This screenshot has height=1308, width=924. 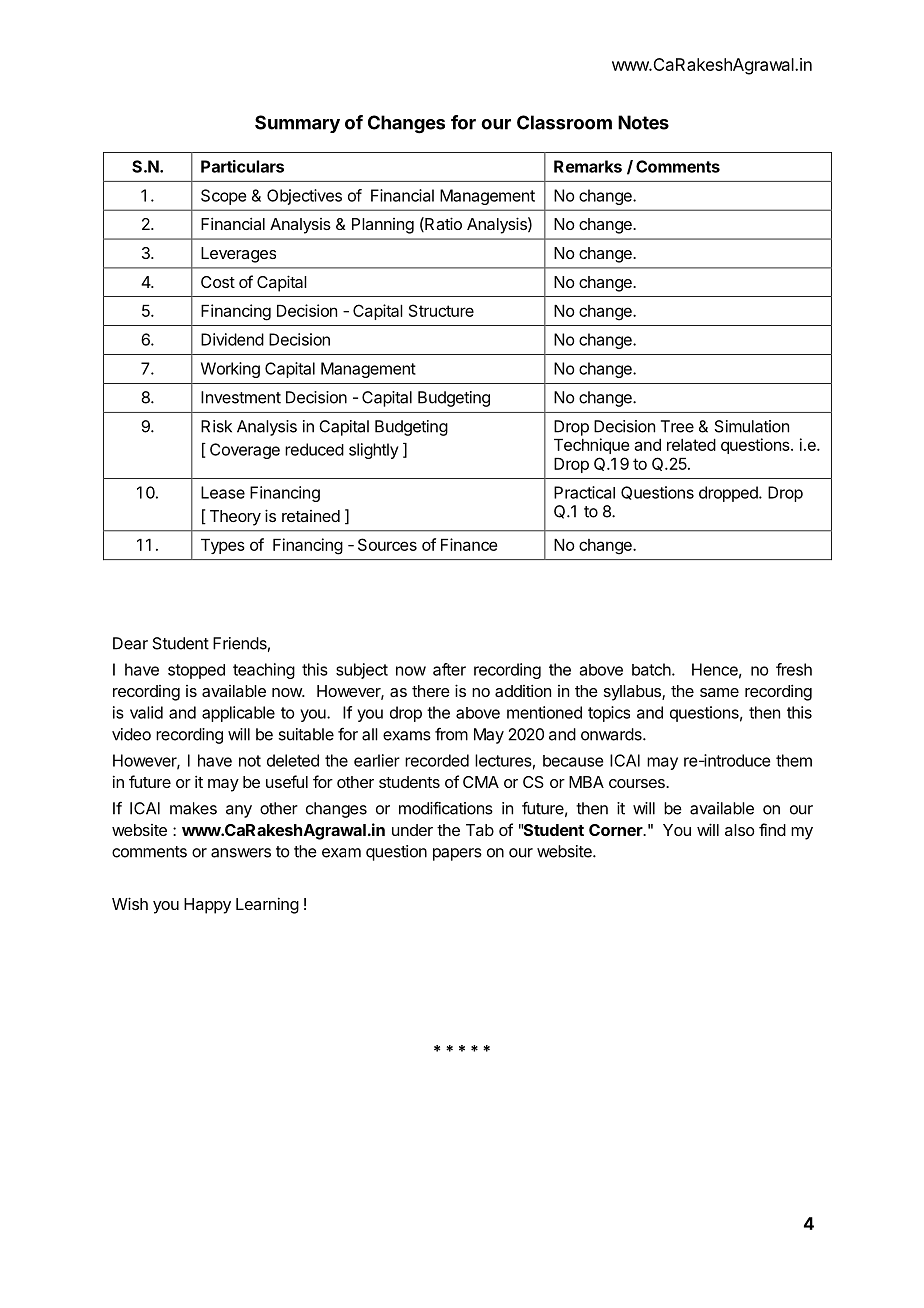 I want to click on Happy, so click(x=207, y=906).
